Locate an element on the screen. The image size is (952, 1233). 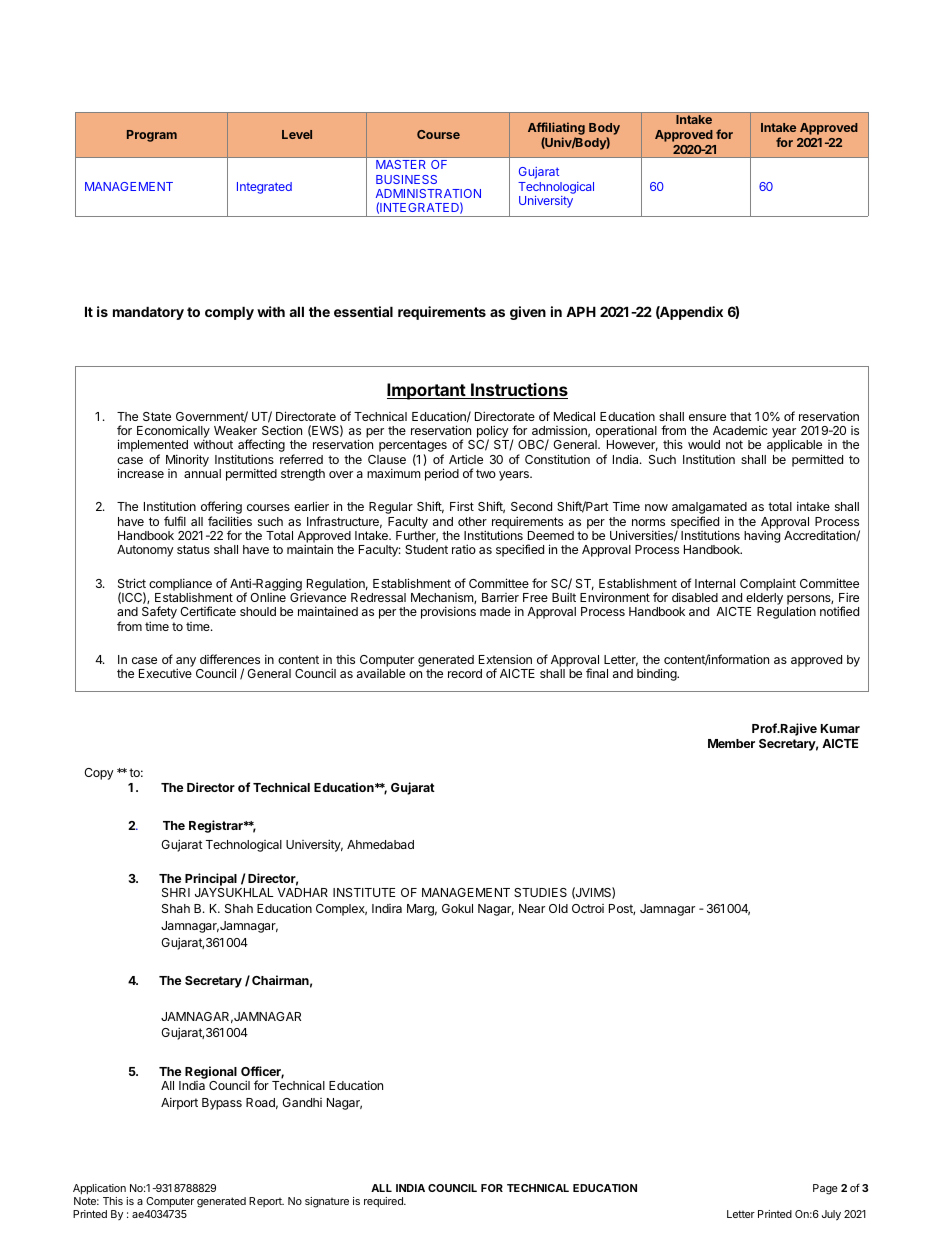
Member is located at coordinates (731, 743).
